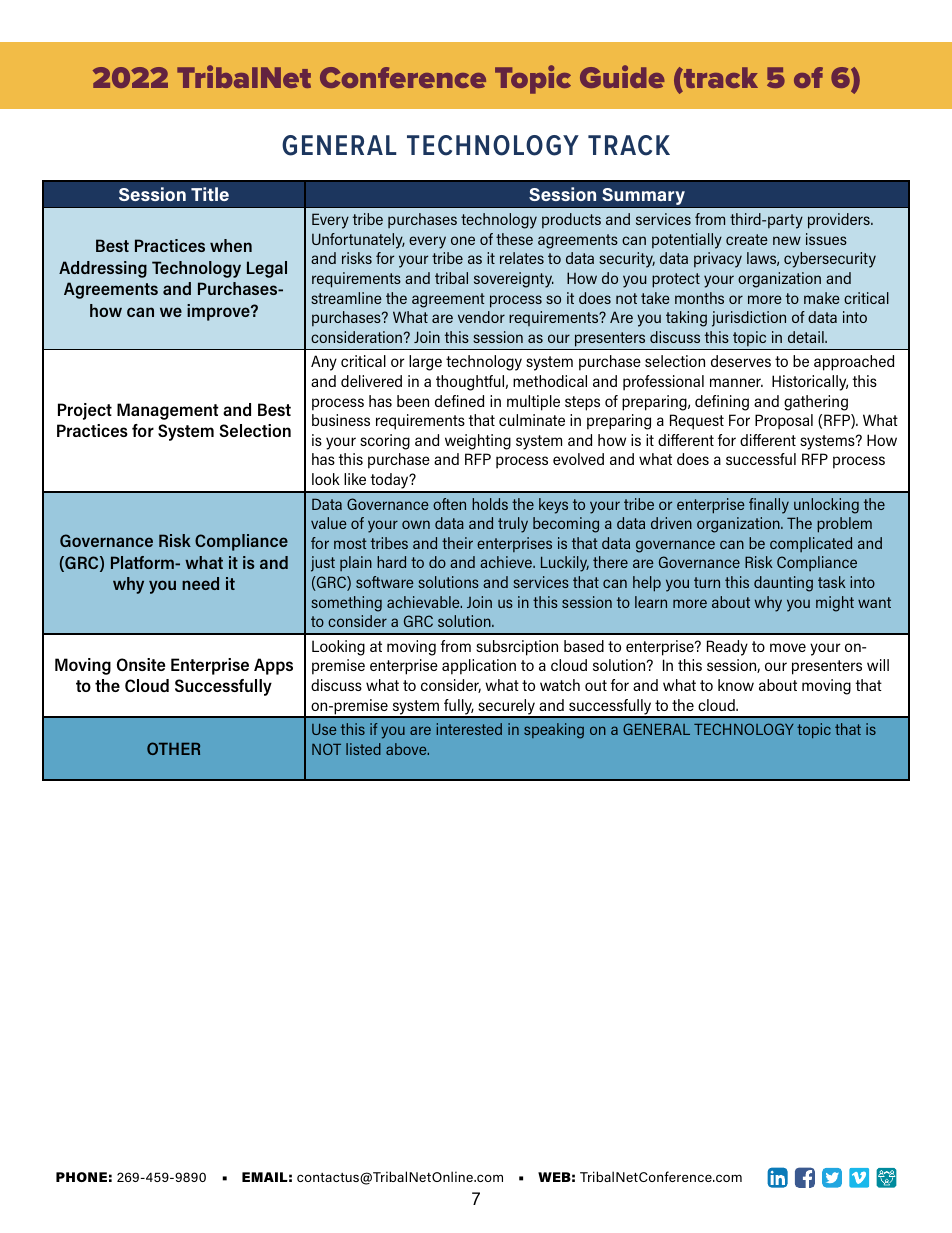 The width and height of the screenshot is (952, 1233). What do you see at coordinates (490, 504) in the screenshot?
I see `holds` at bounding box center [490, 504].
